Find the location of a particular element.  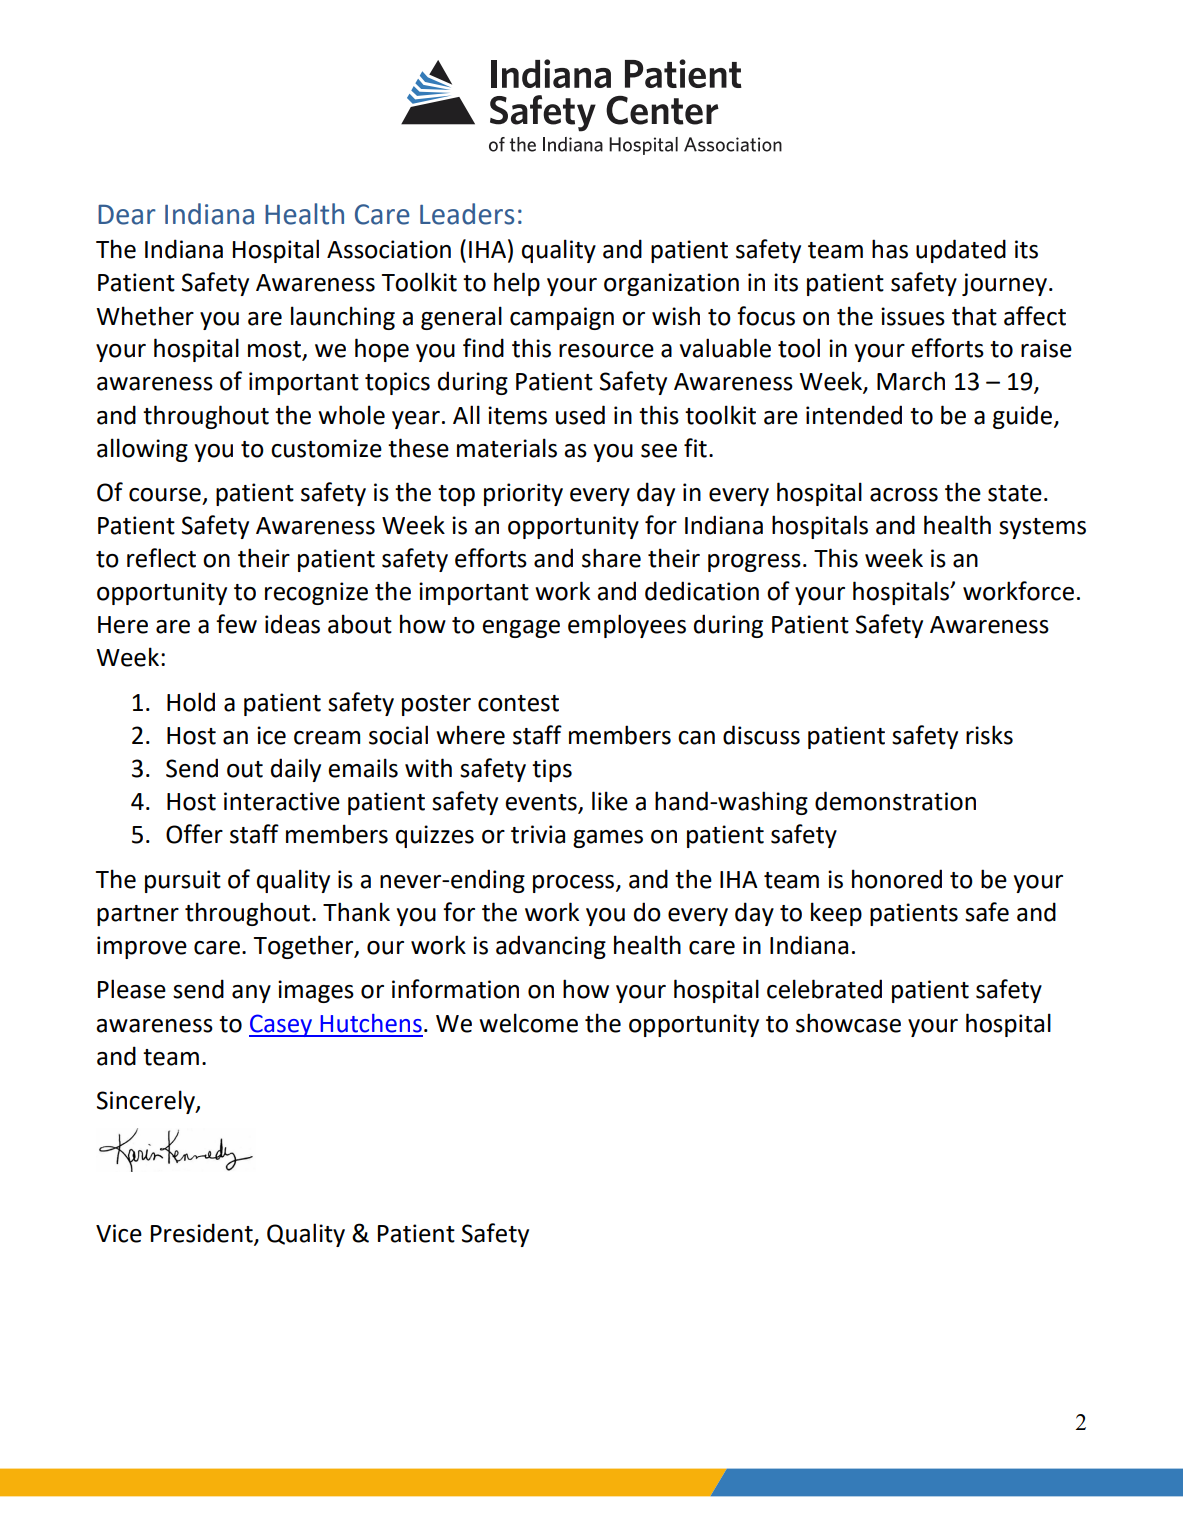

risks is located at coordinates (989, 735).
